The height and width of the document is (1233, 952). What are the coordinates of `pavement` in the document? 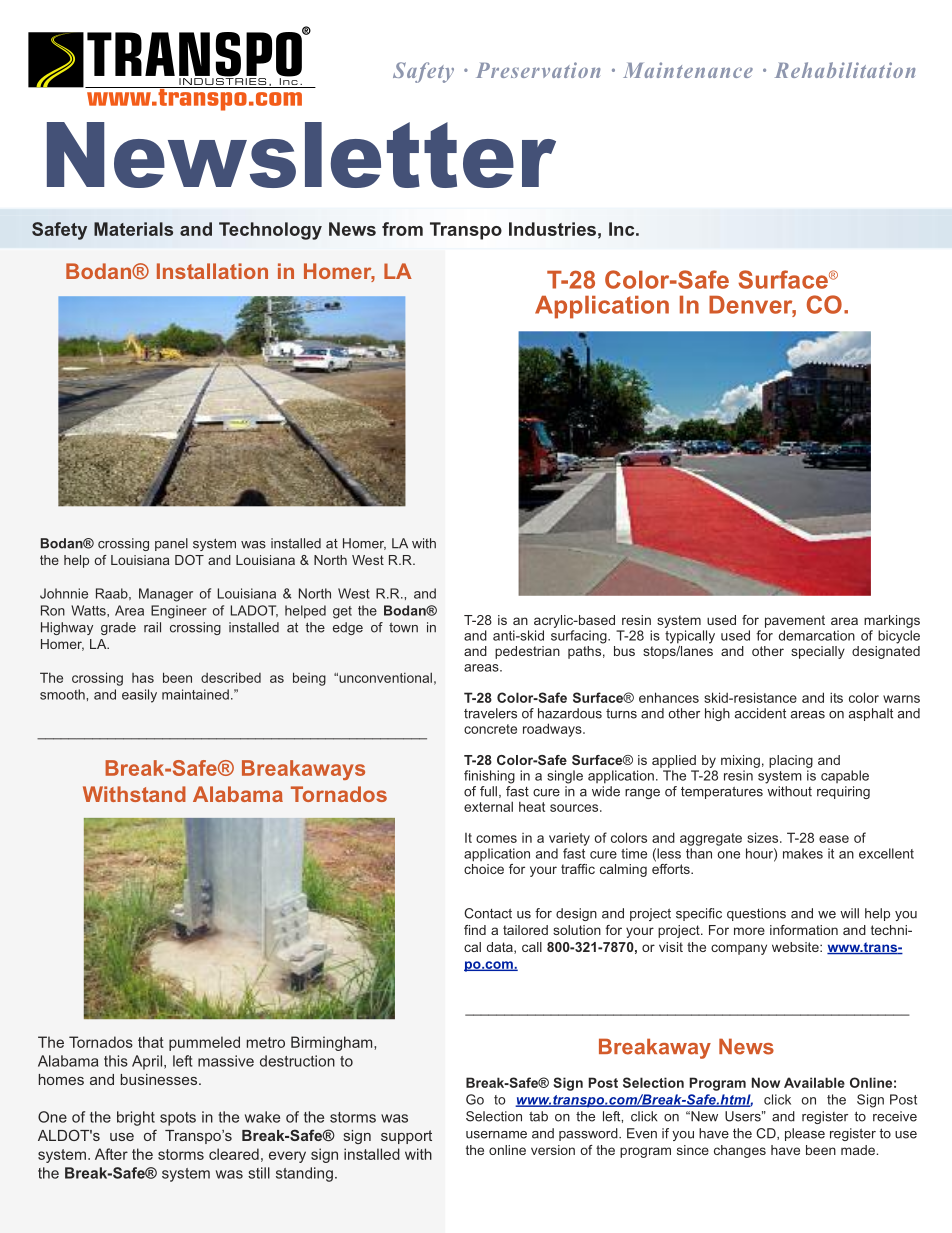 It's located at (795, 621).
